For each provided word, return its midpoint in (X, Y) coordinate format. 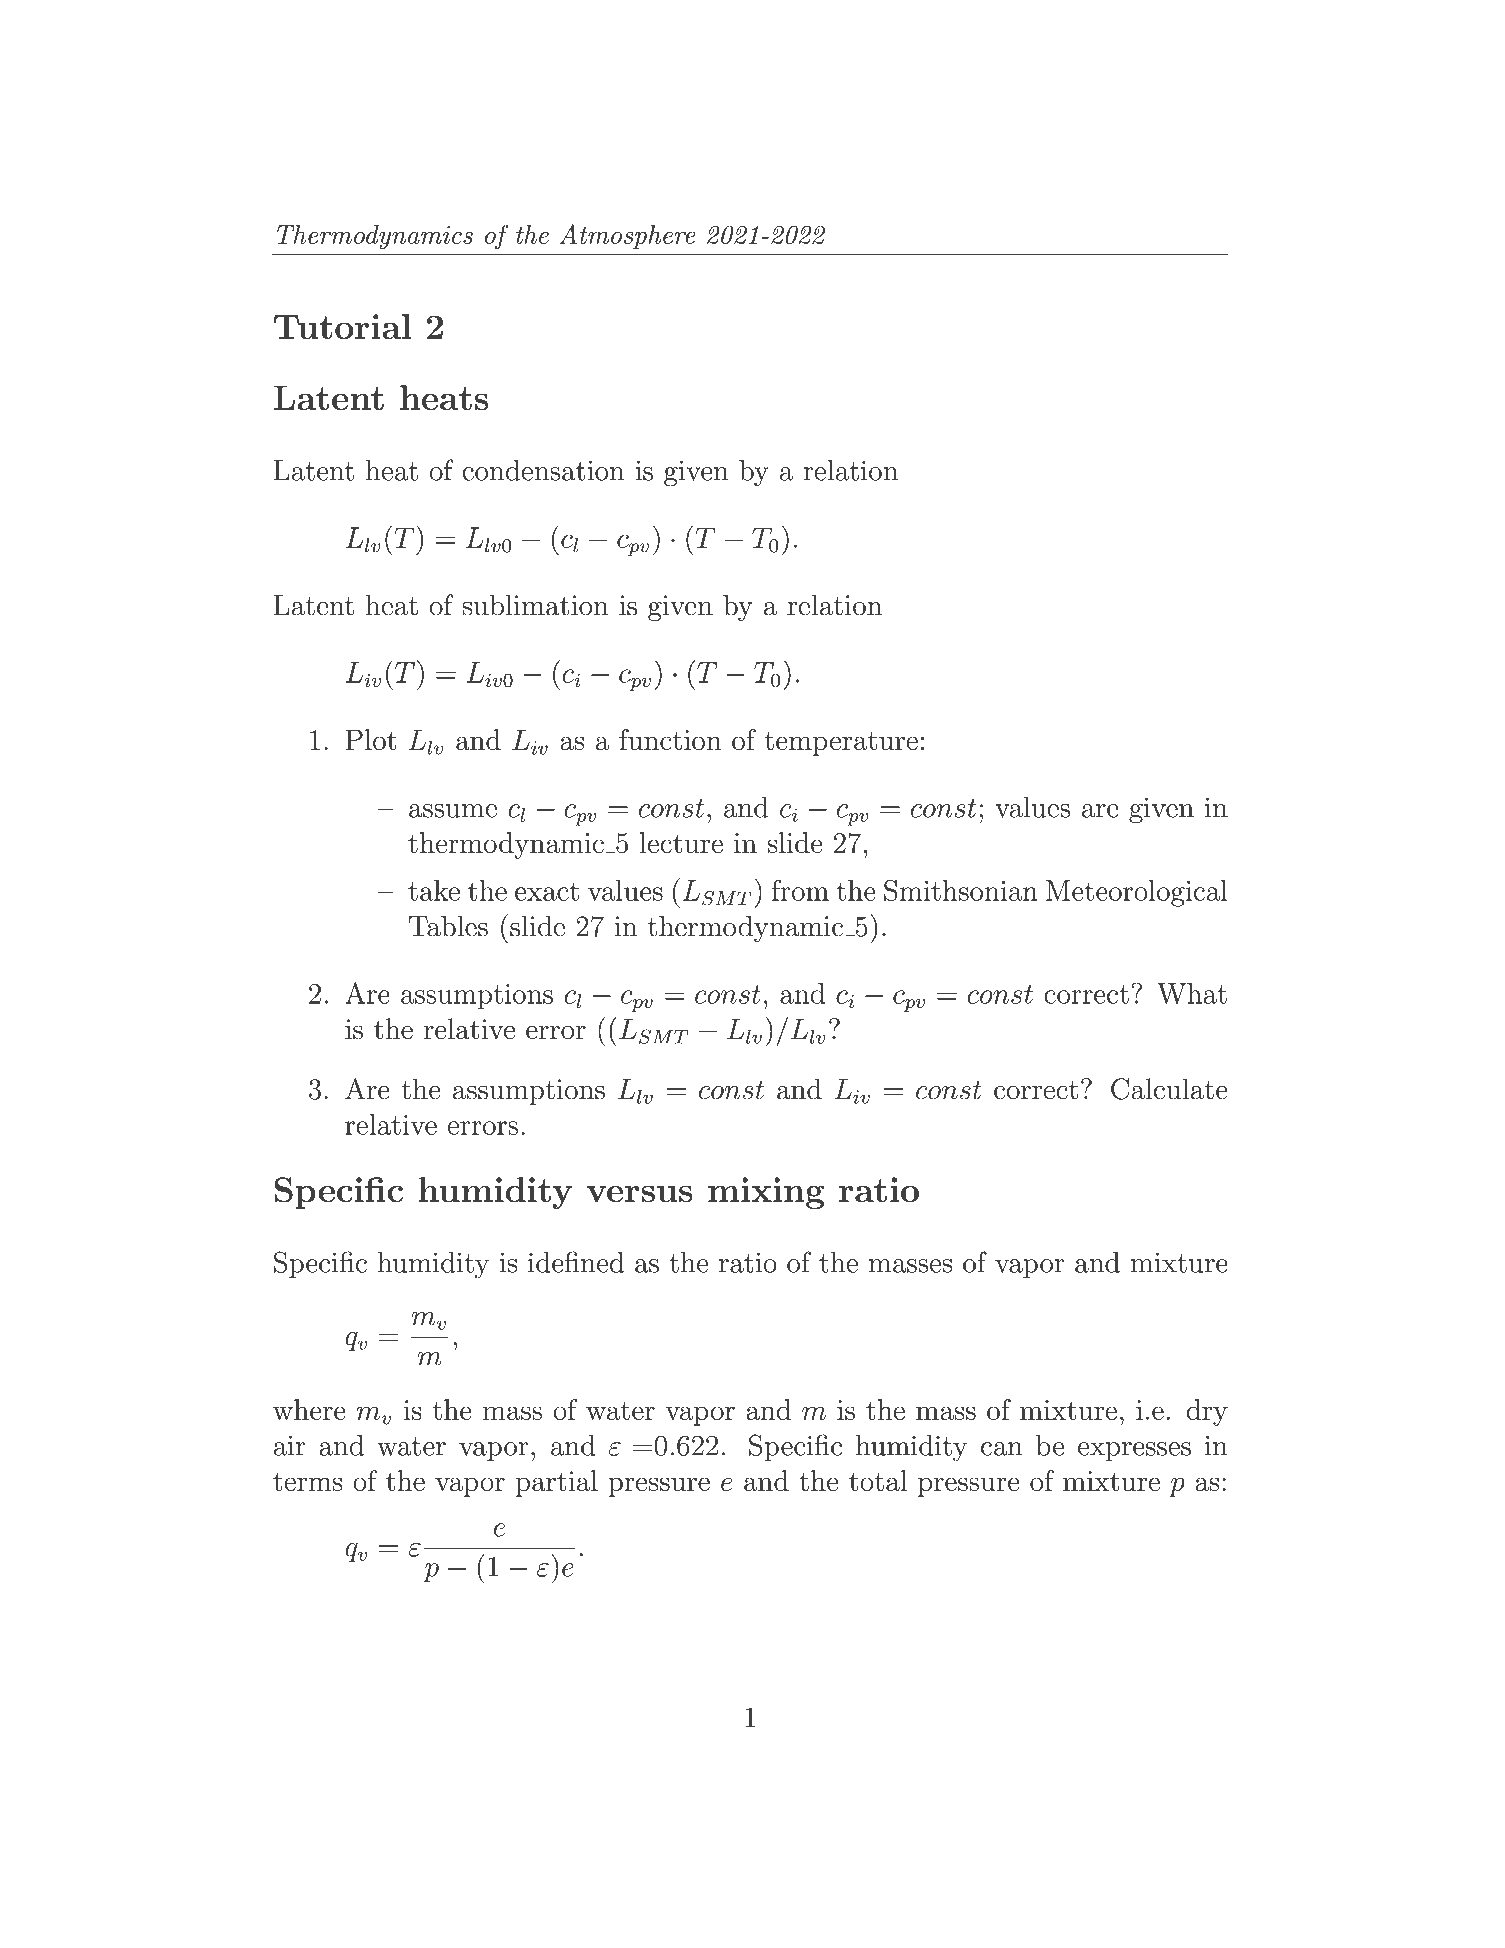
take (434, 890)
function (670, 739)
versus (640, 1194)
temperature (841, 744)
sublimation (535, 605)
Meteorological (1137, 893)
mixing (766, 1193)
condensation (543, 470)
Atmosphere (627, 236)
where (309, 1409)
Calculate (1169, 1089)
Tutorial (342, 326)
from (800, 890)
